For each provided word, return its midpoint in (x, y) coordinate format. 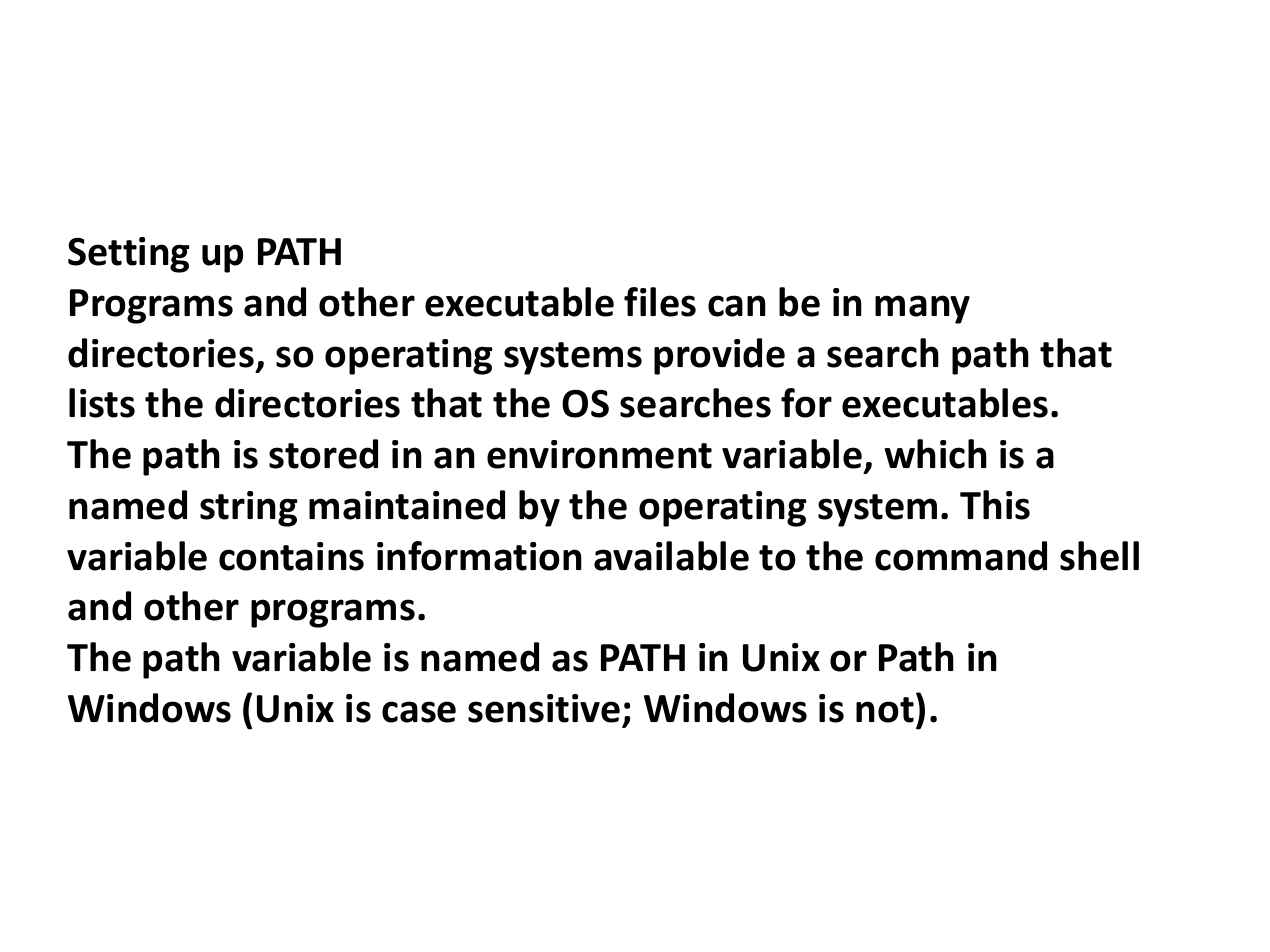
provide (719, 356)
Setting (129, 255)
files (660, 302)
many (922, 309)
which (935, 454)
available (671, 556)
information (479, 556)
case (419, 712)
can (737, 306)
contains (291, 556)
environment (599, 454)
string (249, 509)
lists (102, 403)
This (995, 505)
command (961, 556)
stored (323, 454)
